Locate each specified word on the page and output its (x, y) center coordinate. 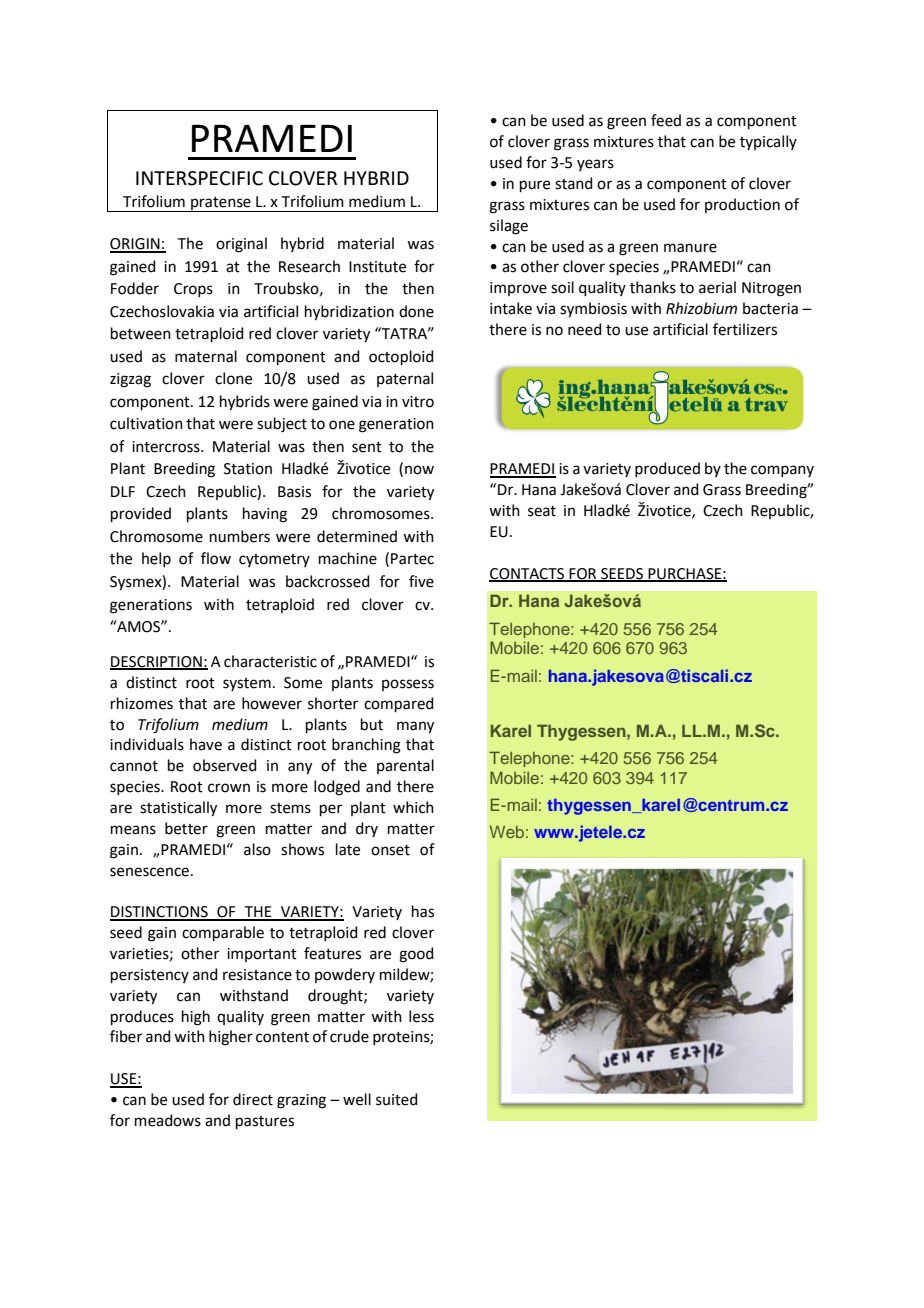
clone (233, 378)
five (421, 581)
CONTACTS (527, 574)
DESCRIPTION (157, 663)
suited (397, 1099)
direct (253, 1099)
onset (390, 850)
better (186, 828)
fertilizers (745, 329)
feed (666, 120)
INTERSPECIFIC (199, 178)
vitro (418, 402)
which (413, 807)
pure (535, 186)
